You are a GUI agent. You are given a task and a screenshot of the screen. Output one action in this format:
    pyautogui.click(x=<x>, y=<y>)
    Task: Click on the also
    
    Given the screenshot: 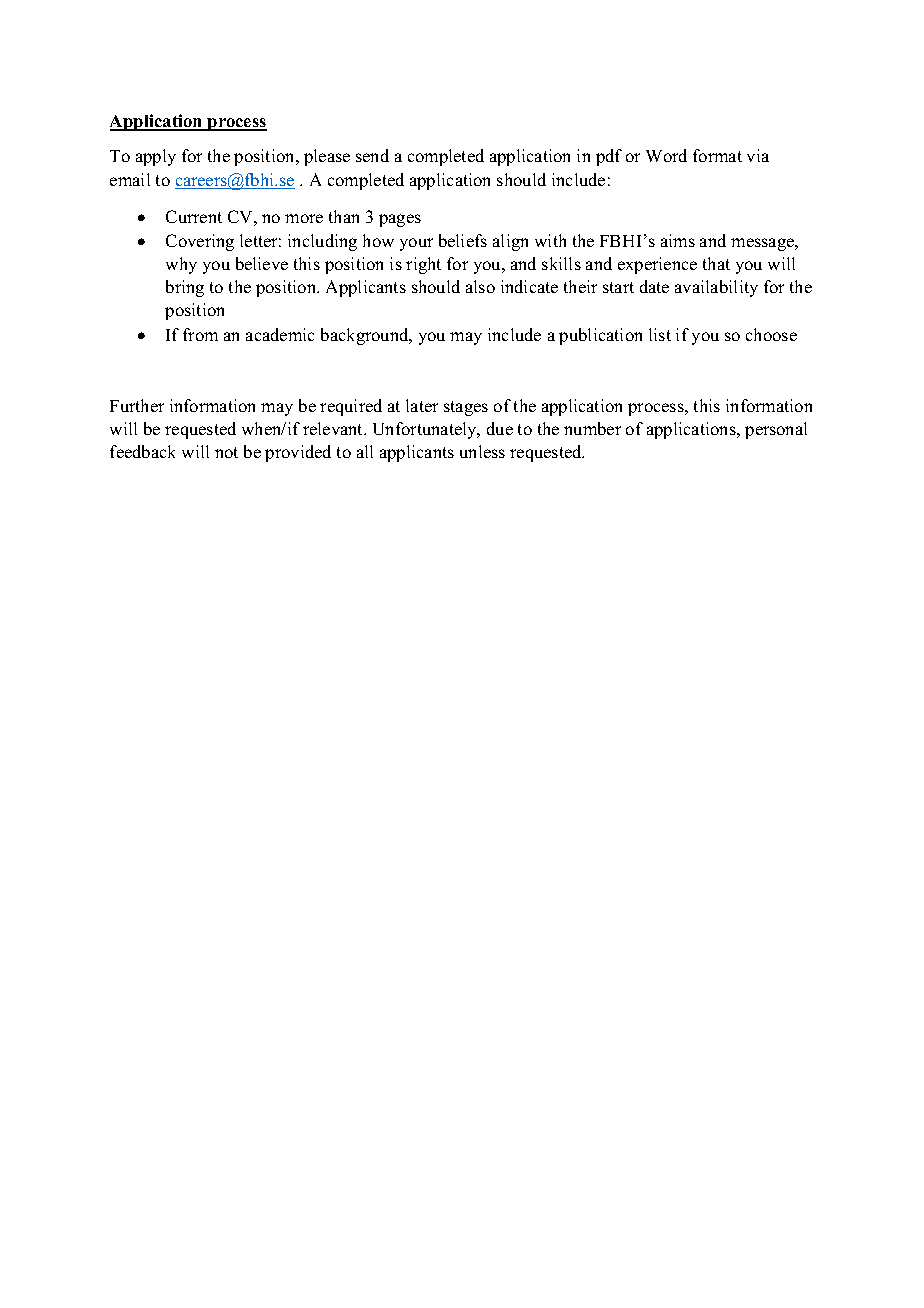 What is the action you would take?
    pyautogui.click(x=480, y=286)
